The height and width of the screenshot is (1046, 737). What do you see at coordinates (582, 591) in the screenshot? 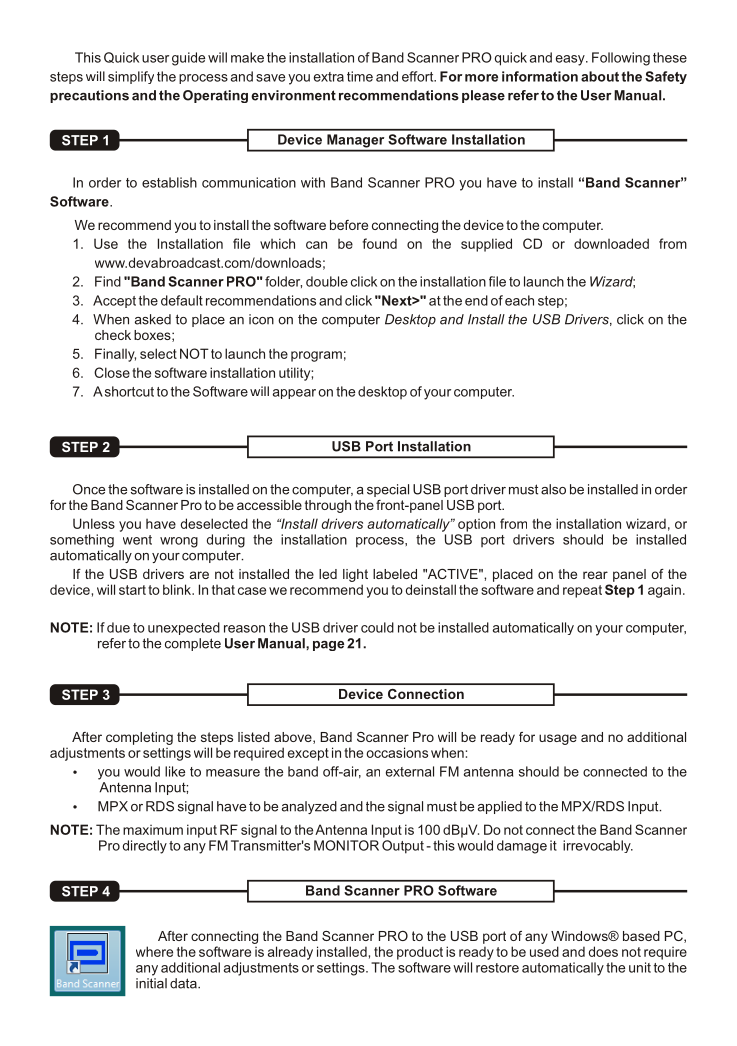
I see `repeat` at bounding box center [582, 591].
